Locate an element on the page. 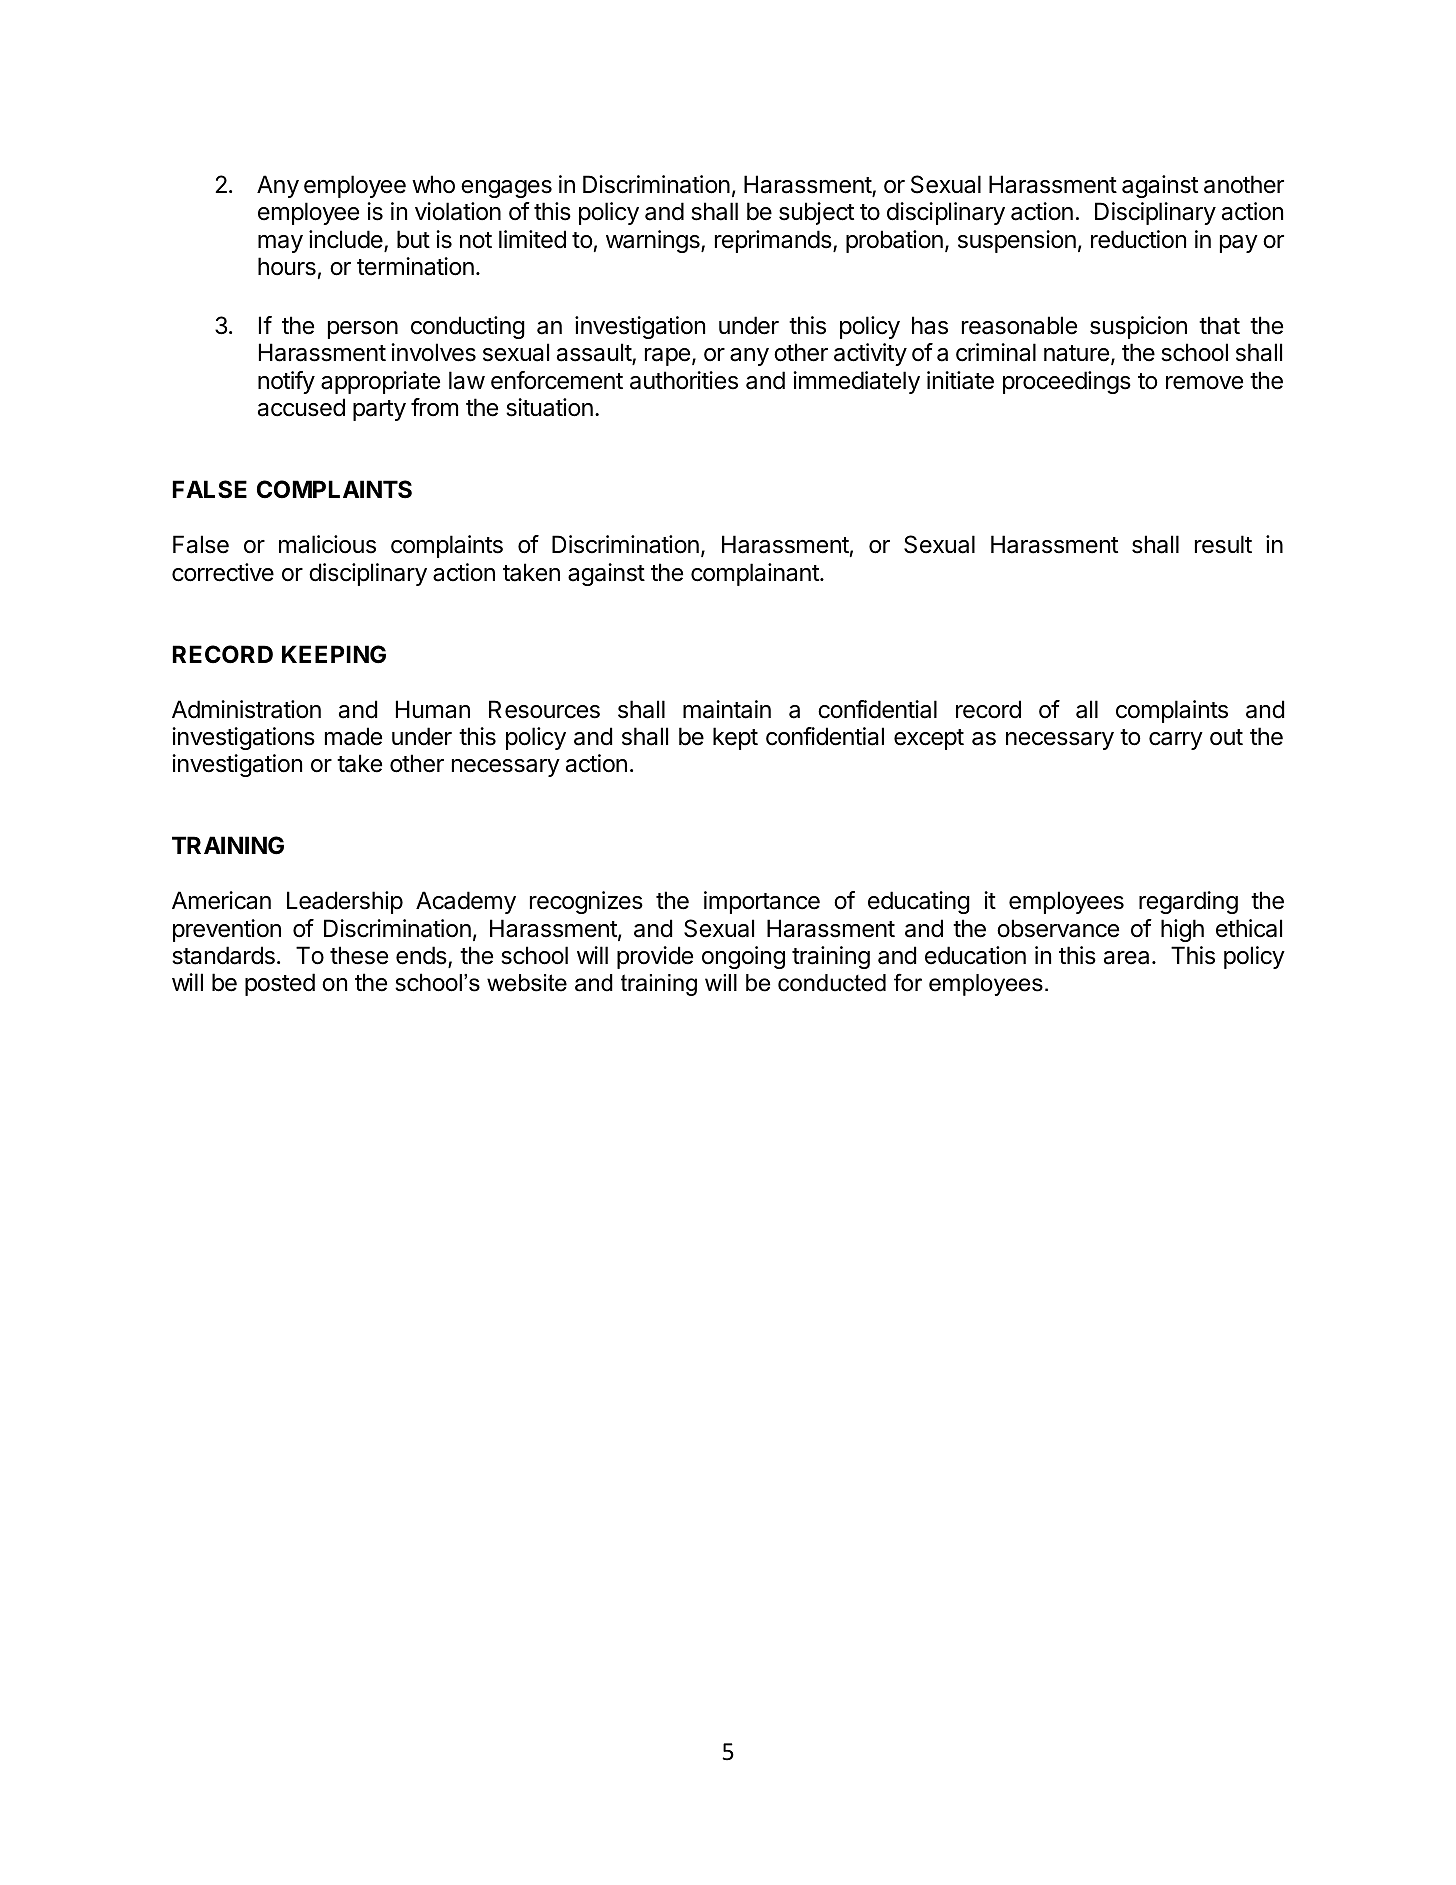 This image has width=1456, height=1885. reduction is located at coordinates (1138, 239).
